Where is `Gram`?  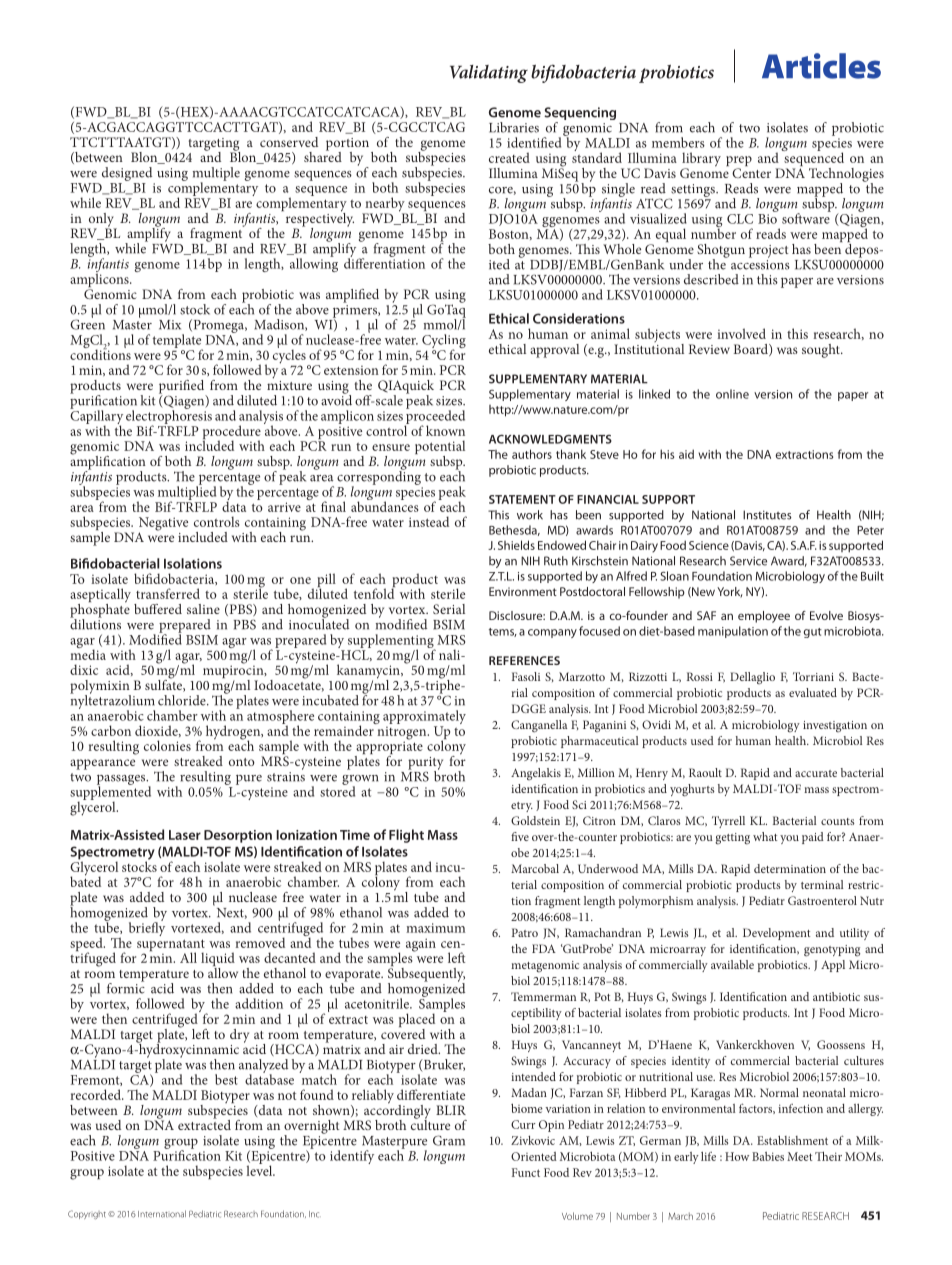
Gram is located at coordinates (449, 1140).
